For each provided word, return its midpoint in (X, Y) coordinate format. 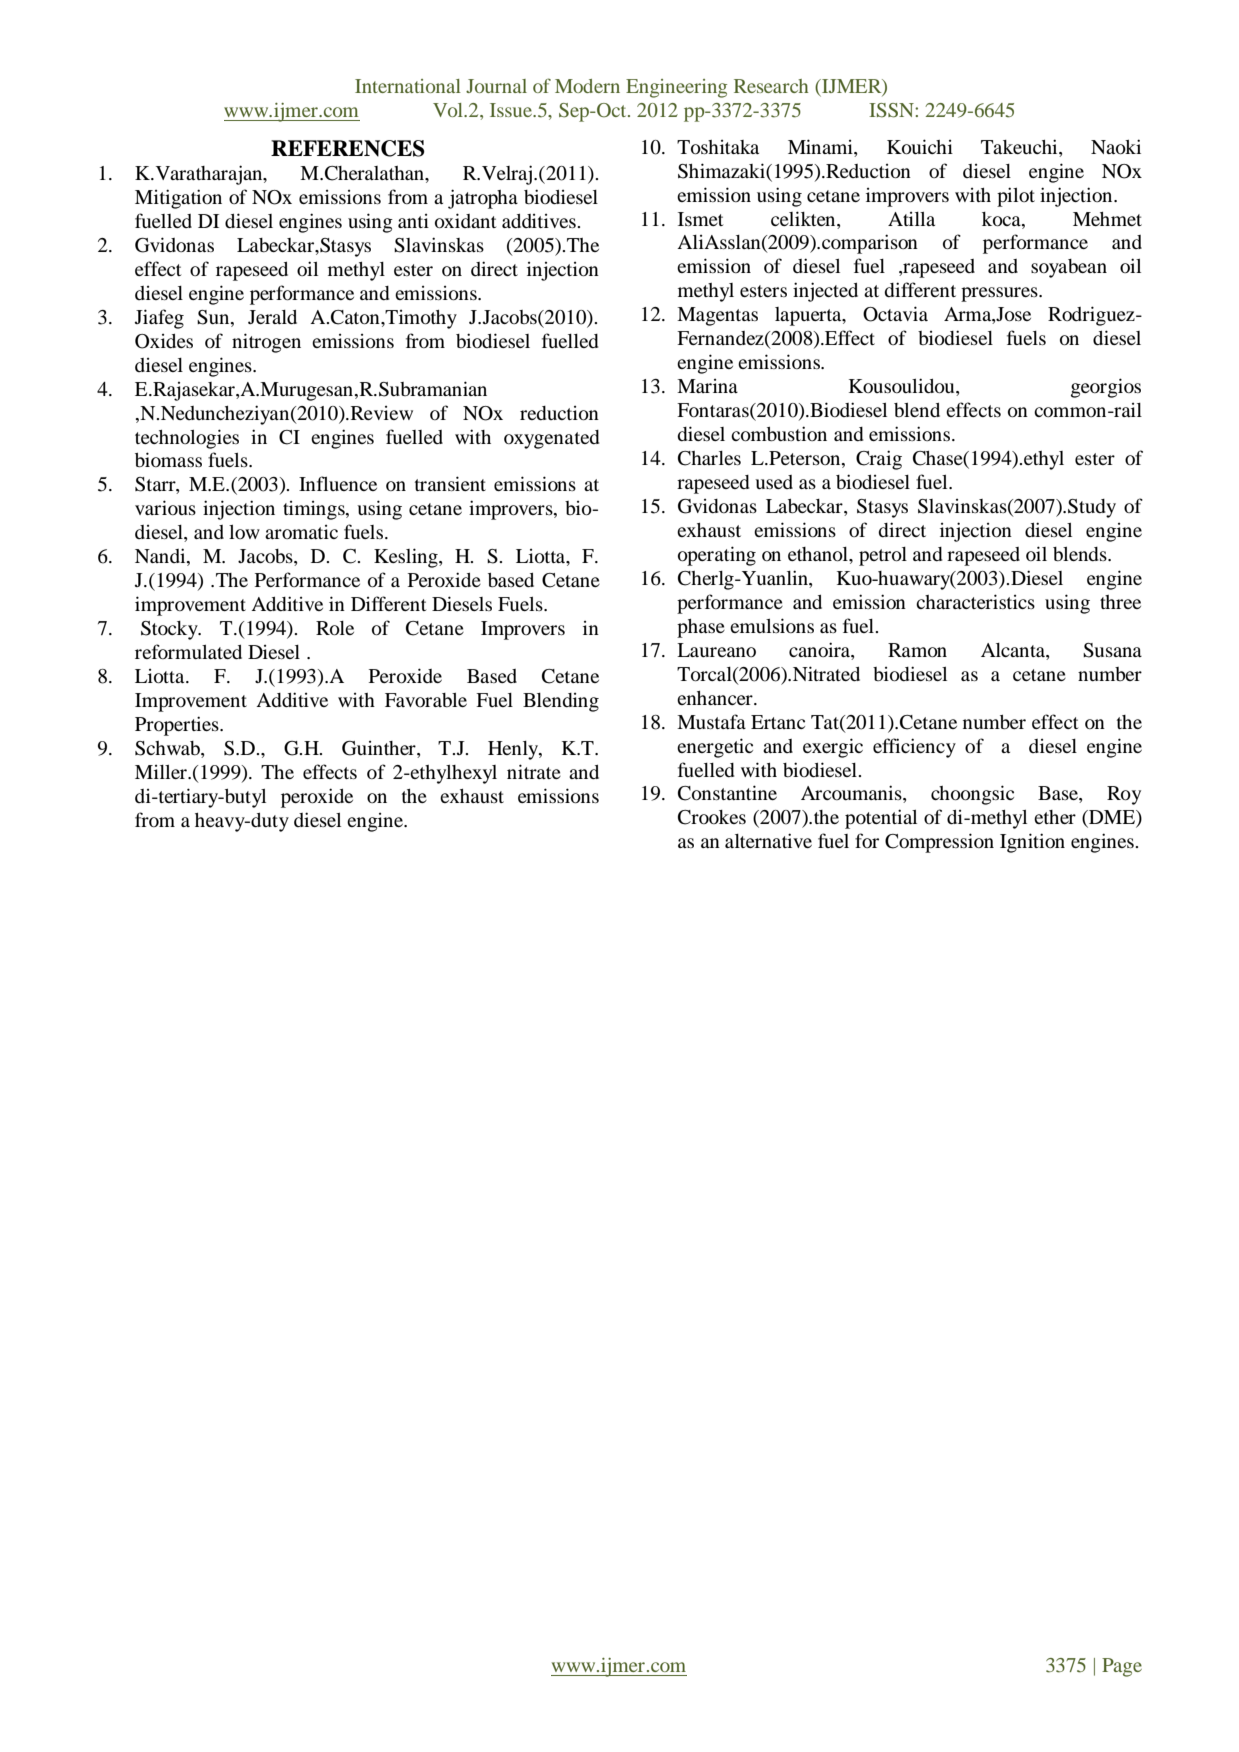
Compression (939, 843)
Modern (587, 86)
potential (881, 819)
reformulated (188, 651)
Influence (338, 483)
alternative (768, 840)
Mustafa (711, 721)
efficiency (914, 748)
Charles (709, 458)
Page (1122, 1667)
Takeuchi (1020, 148)
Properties (178, 726)
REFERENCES (348, 148)
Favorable (426, 700)
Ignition (1032, 843)
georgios (1106, 388)
